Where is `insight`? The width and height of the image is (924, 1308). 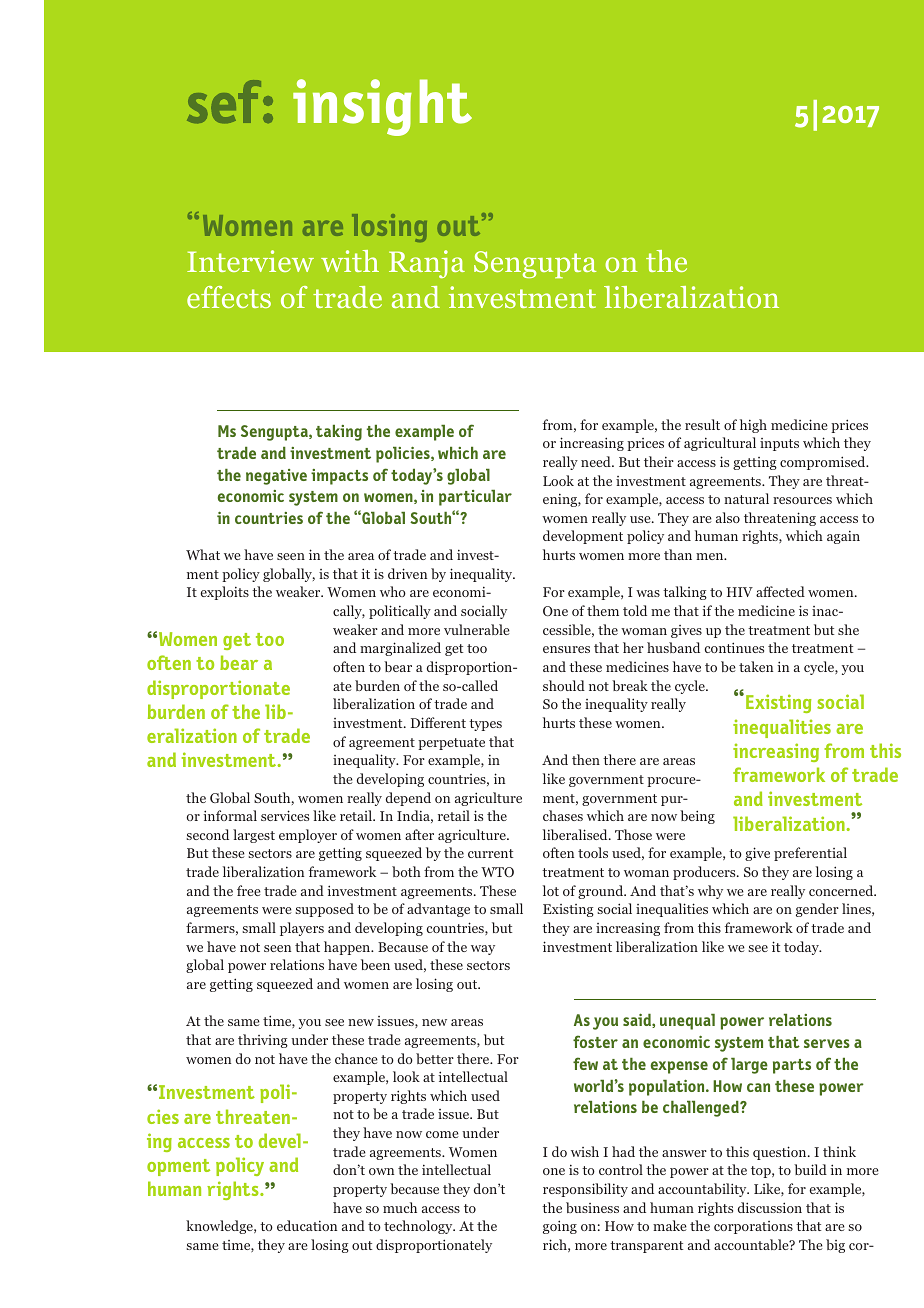 insight is located at coordinates (382, 107).
